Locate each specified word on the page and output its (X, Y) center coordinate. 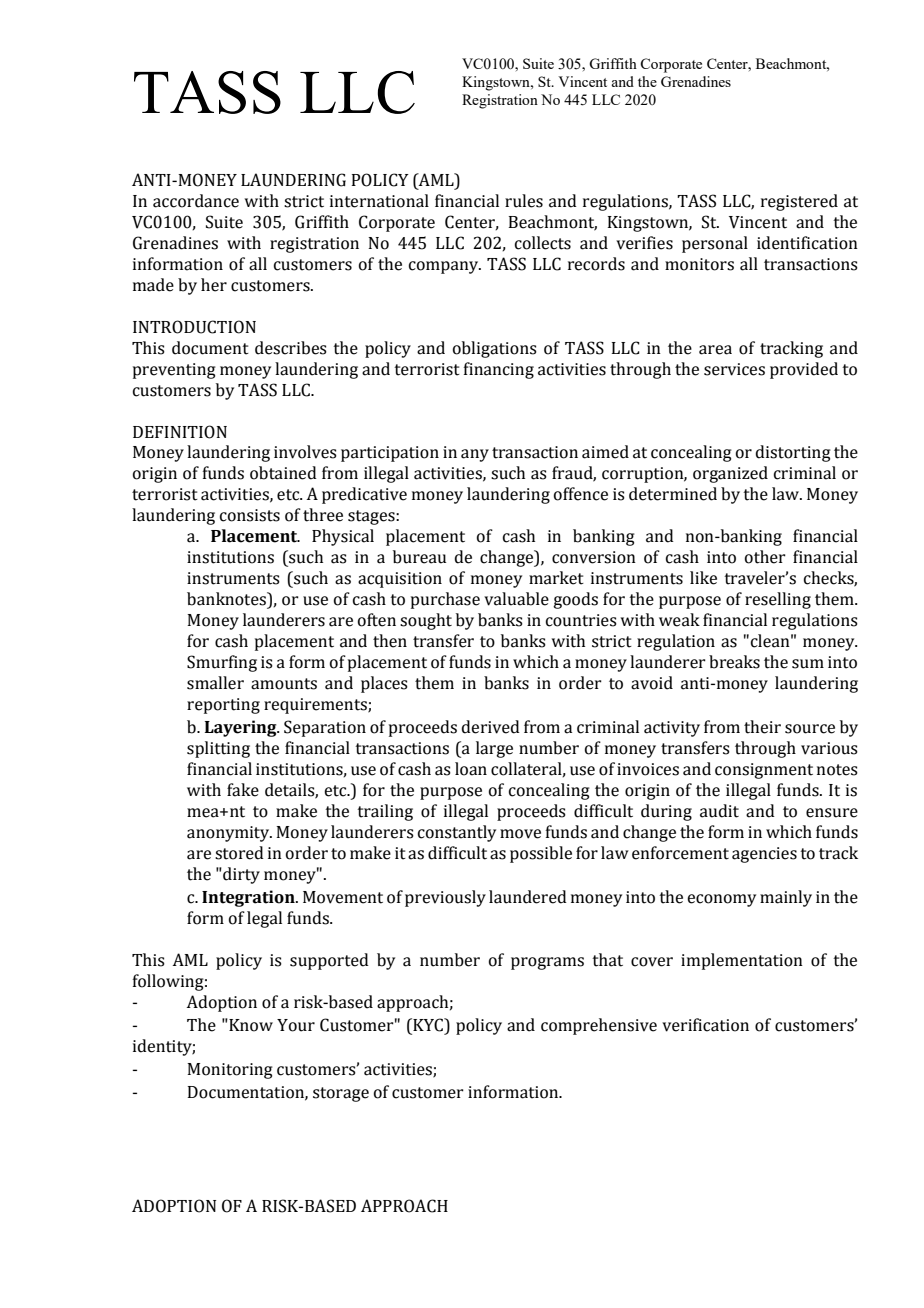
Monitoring (230, 1071)
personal (715, 244)
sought (426, 621)
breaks (734, 662)
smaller (215, 683)
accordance (196, 201)
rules (524, 201)
